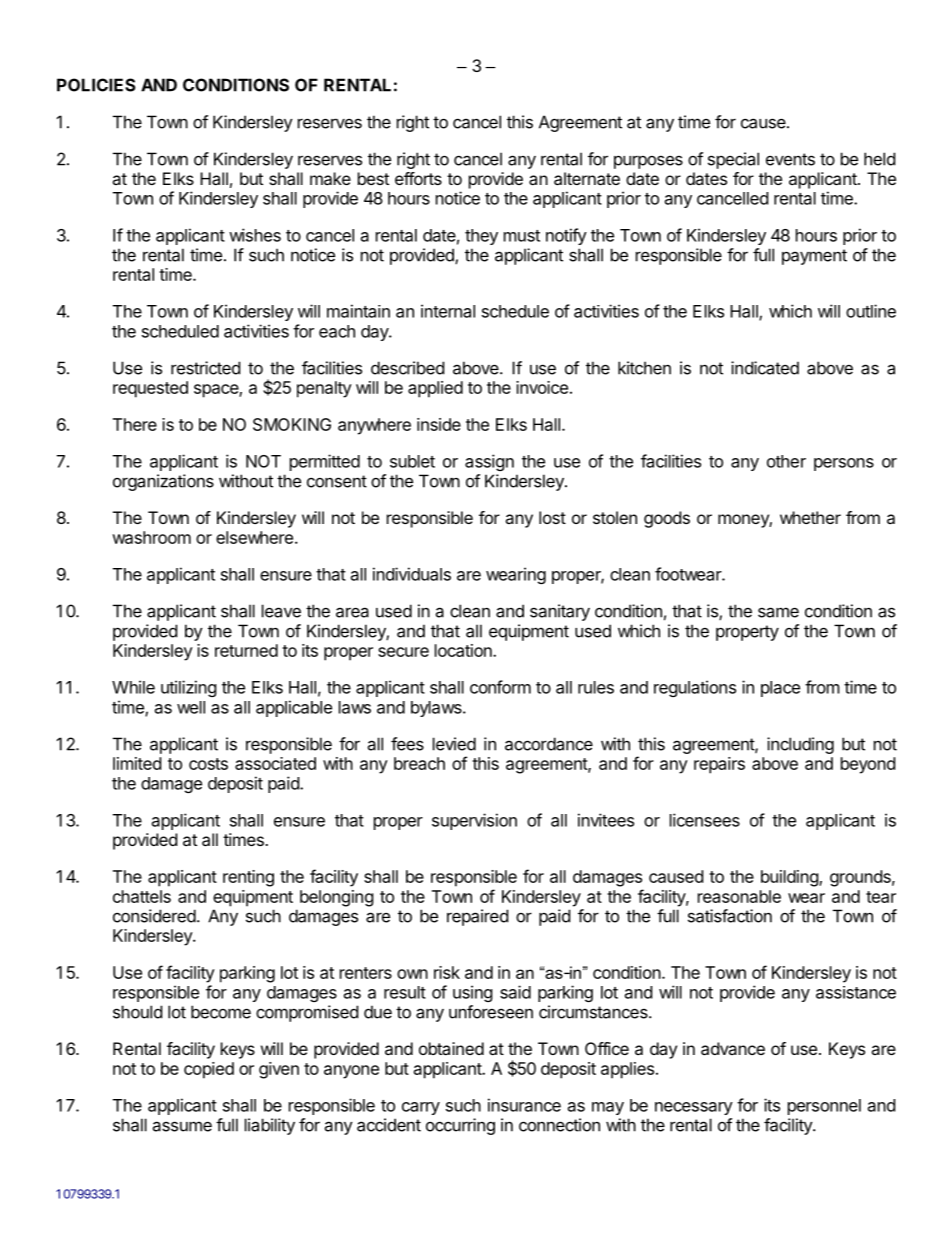  What do you see at coordinates (790, 878) in the page?
I see `building` at bounding box center [790, 878].
